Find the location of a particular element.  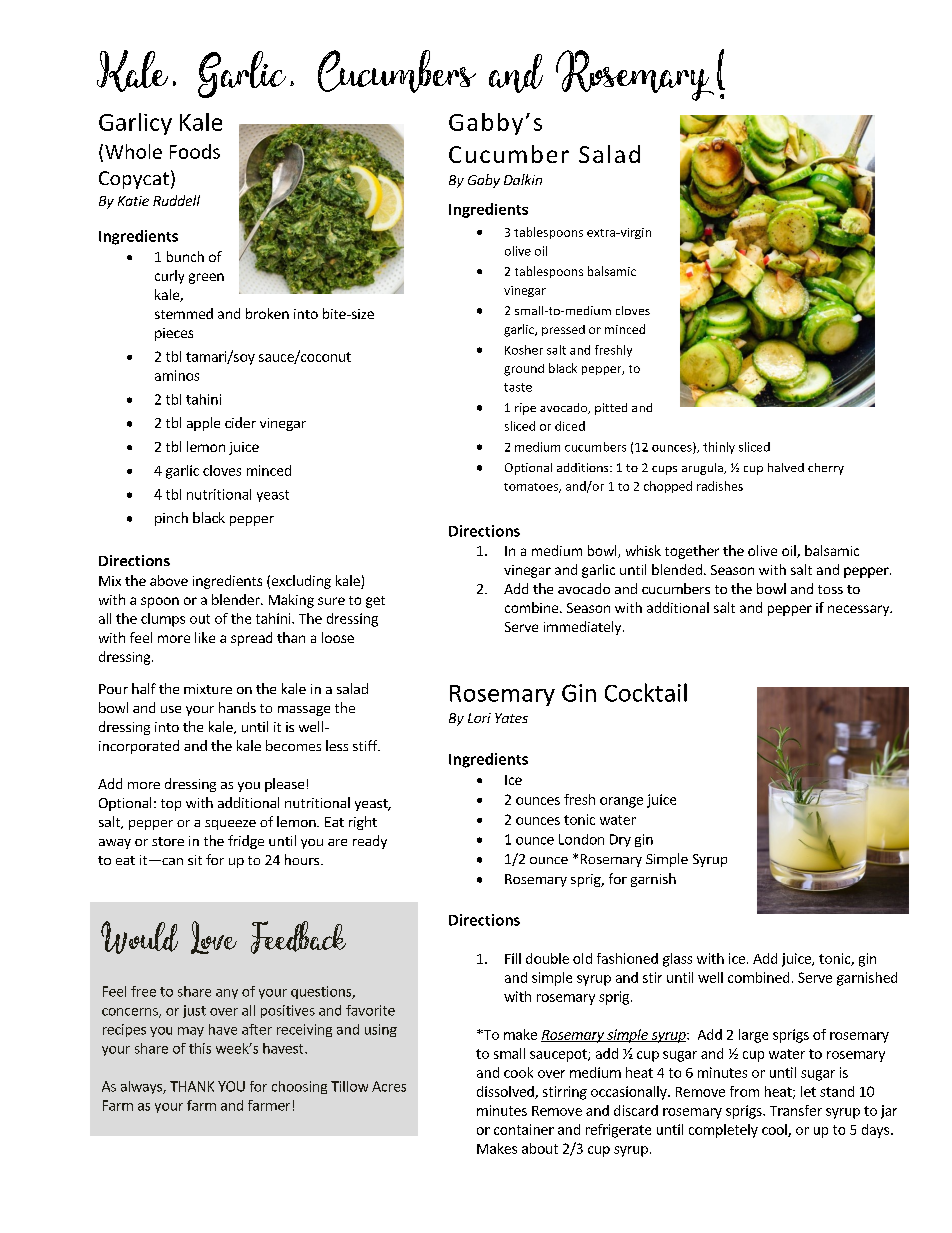

Dry is located at coordinates (620, 840).
